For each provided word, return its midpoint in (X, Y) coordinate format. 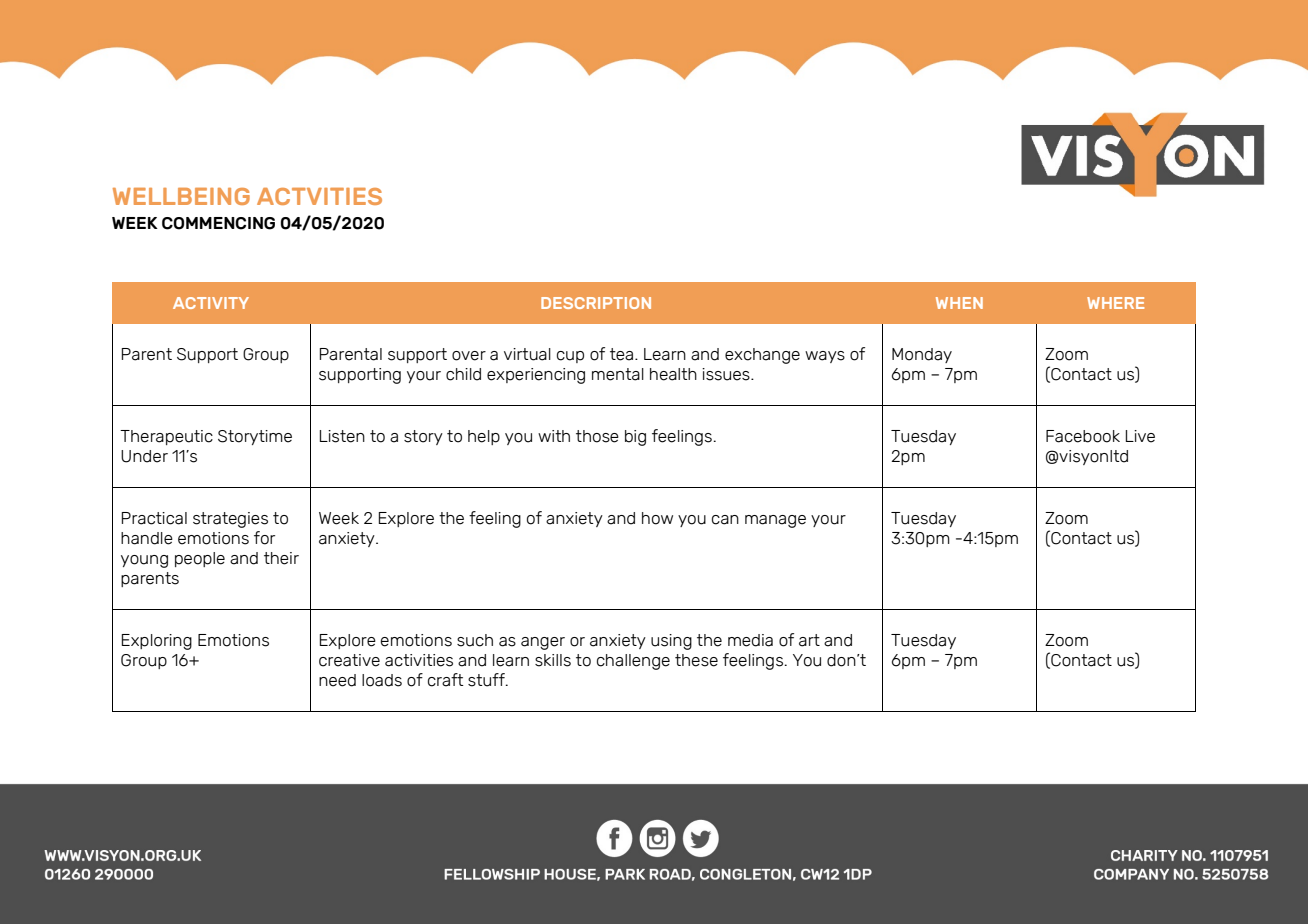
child (463, 374)
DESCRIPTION (596, 303)
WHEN (959, 303)
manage (775, 521)
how (657, 518)
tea (621, 354)
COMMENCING (218, 223)
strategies (230, 520)
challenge (633, 662)
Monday (922, 355)
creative (349, 660)
